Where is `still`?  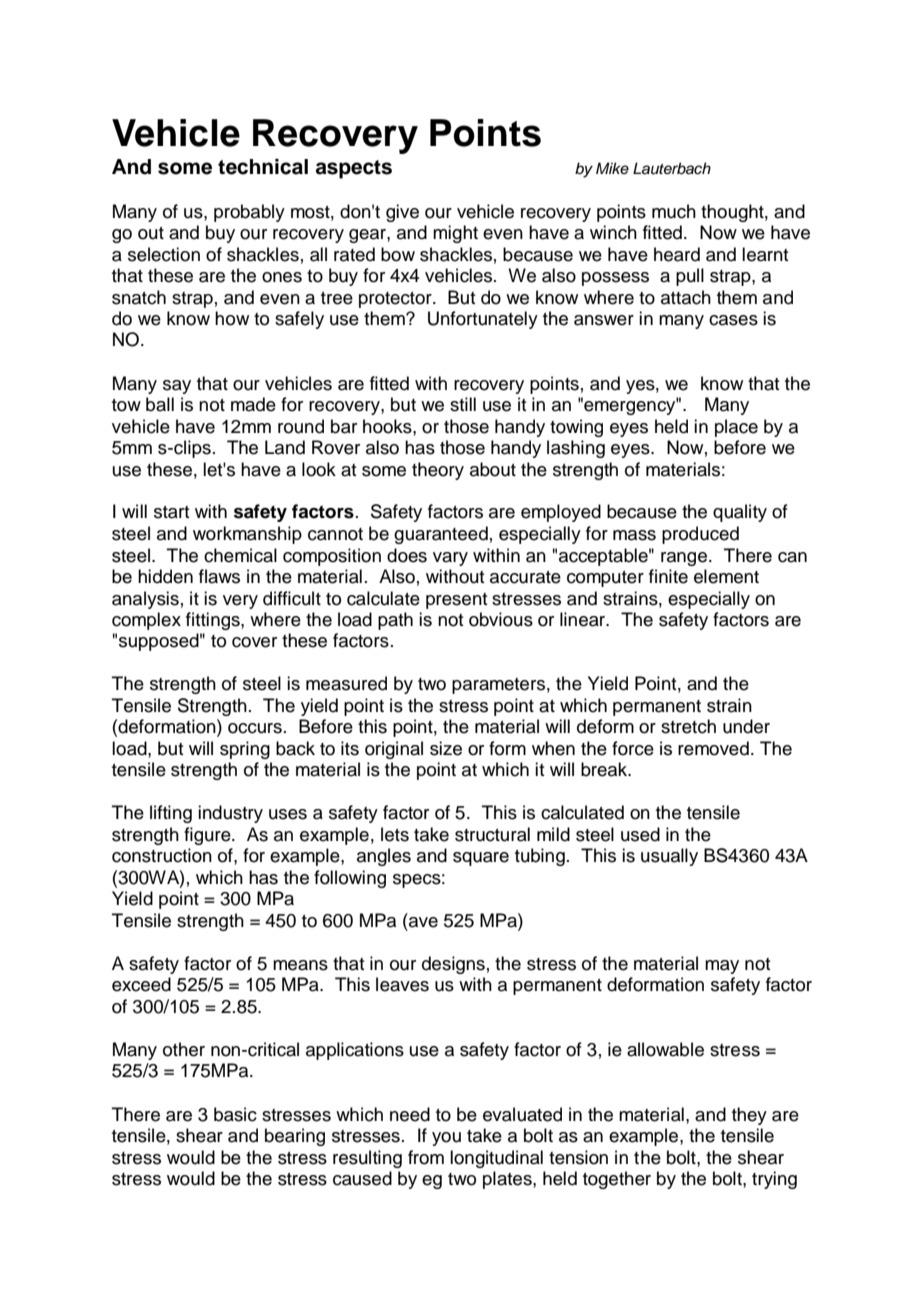
still is located at coordinates (463, 404).
